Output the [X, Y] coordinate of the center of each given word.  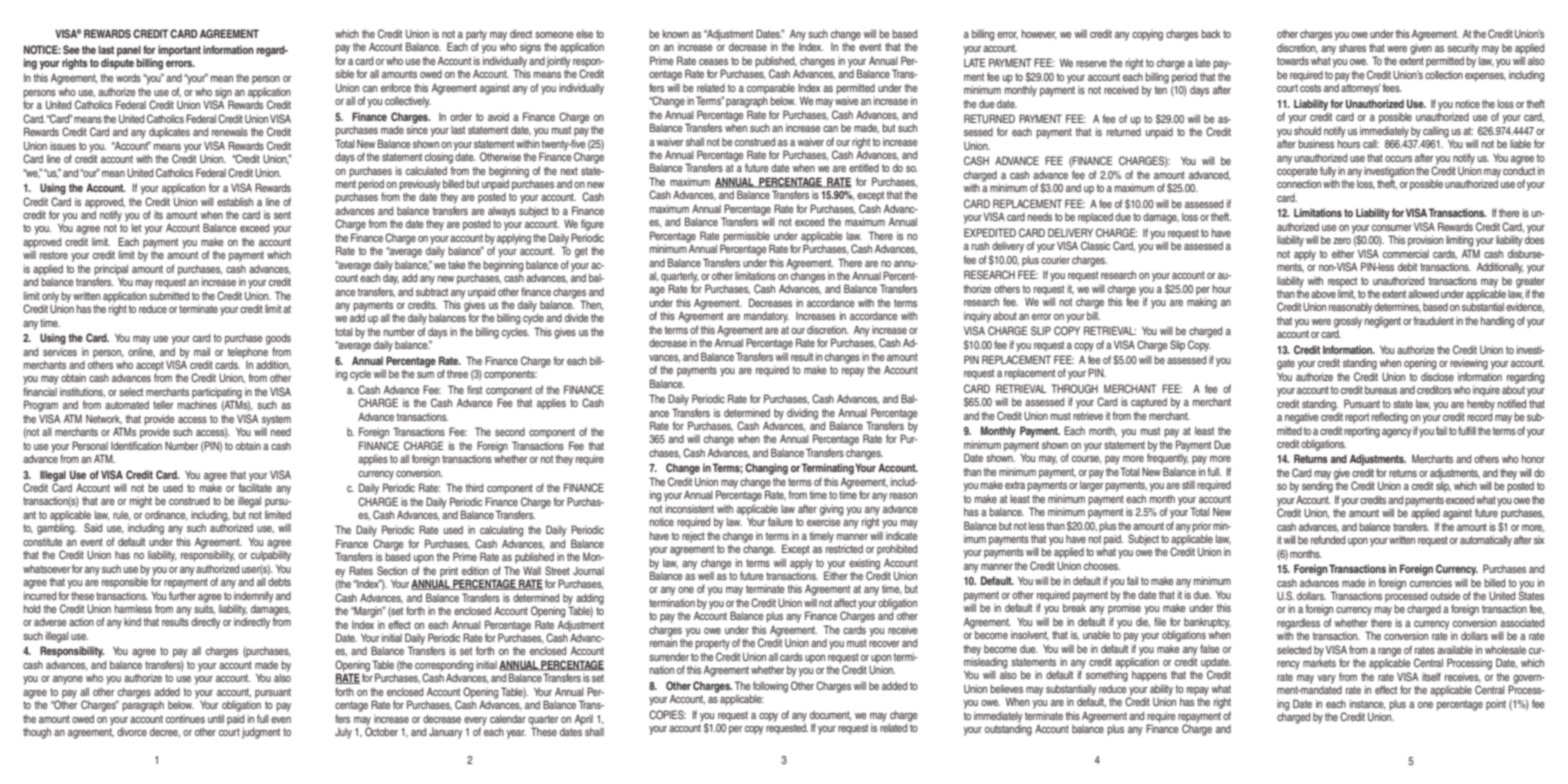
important [179, 51]
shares [1352, 48]
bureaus [1381, 390]
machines [197, 405]
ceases [713, 62]
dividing [802, 414]
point [1496, 705]
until [216, 719]
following [770, 687]
